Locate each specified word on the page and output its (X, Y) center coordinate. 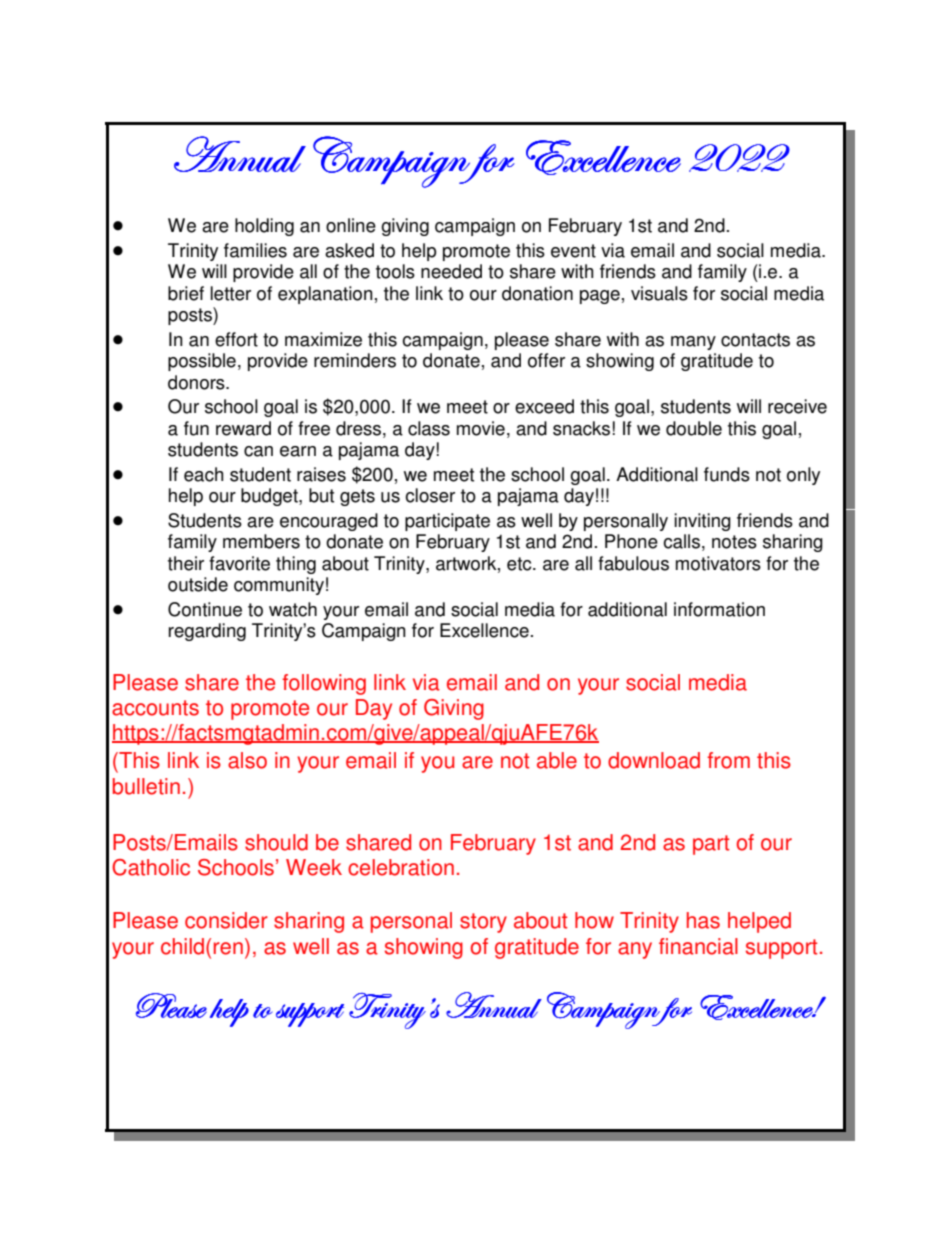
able (557, 760)
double (694, 428)
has (703, 920)
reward (243, 428)
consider (226, 920)
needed (451, 271)
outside (198, 584)
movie (481, 428)
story (483, 923)
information (719, 609)
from (728, 760)
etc (520, 564)
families (255, 250)
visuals (659, 293)
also (247, 760)
